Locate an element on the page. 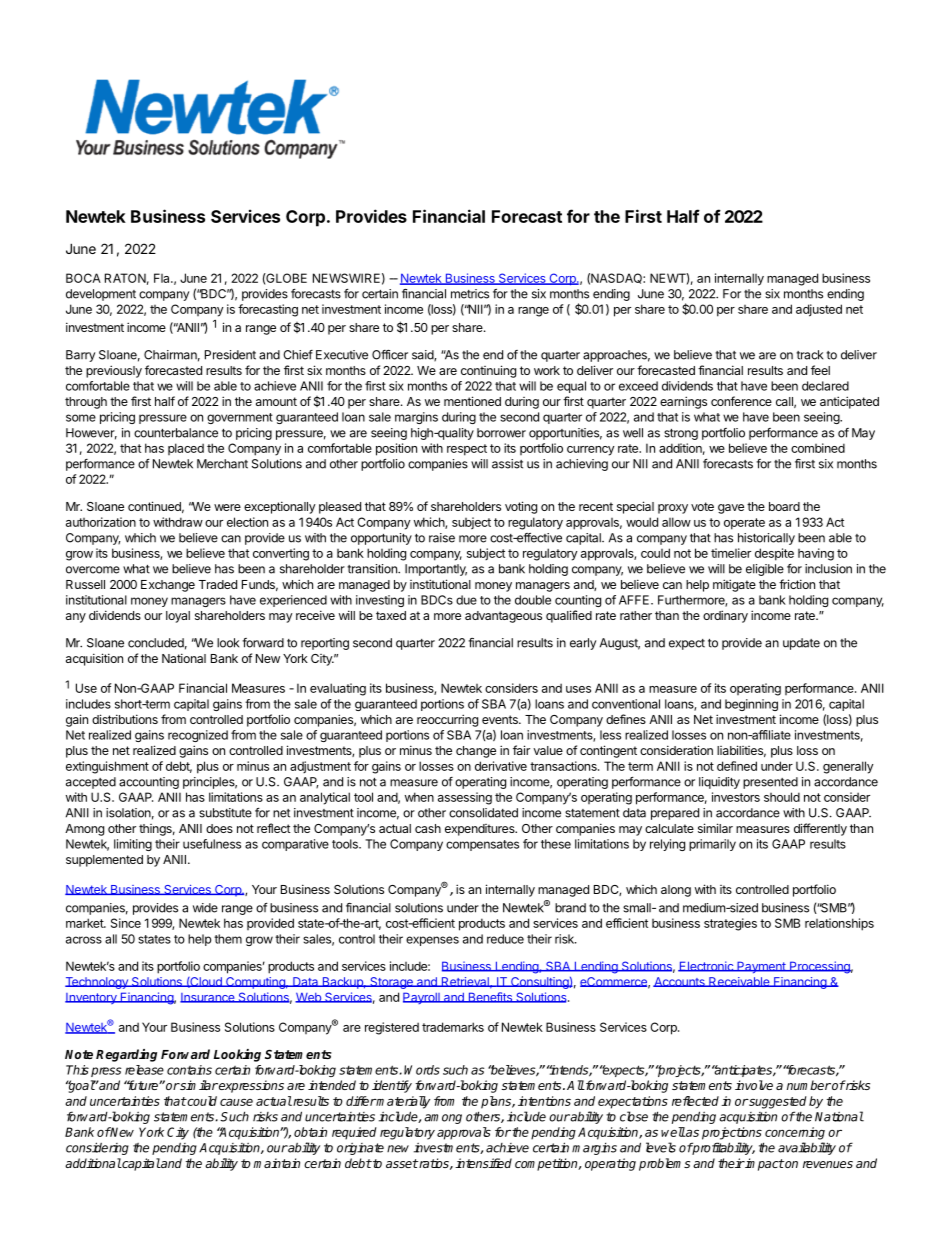 Image resolution: width=952 pixels, height=1233 pixels. Insurance is located at coordinates (208, 998).
